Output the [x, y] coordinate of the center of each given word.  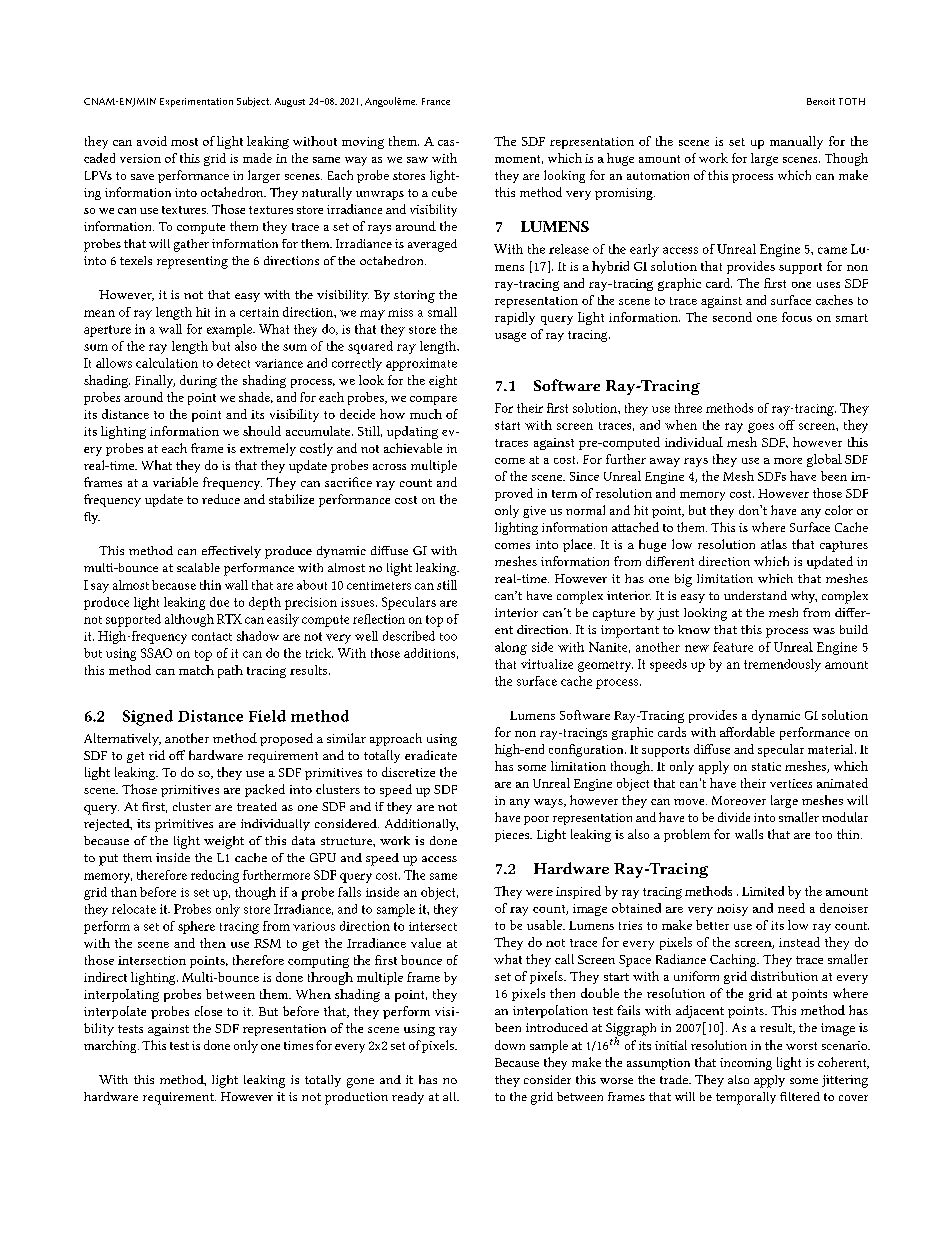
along [511, 648]
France [436, 101]
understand [755, 595]
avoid [152, 141]
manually [796, 142]
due [219, 602]
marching [111, 1046]
